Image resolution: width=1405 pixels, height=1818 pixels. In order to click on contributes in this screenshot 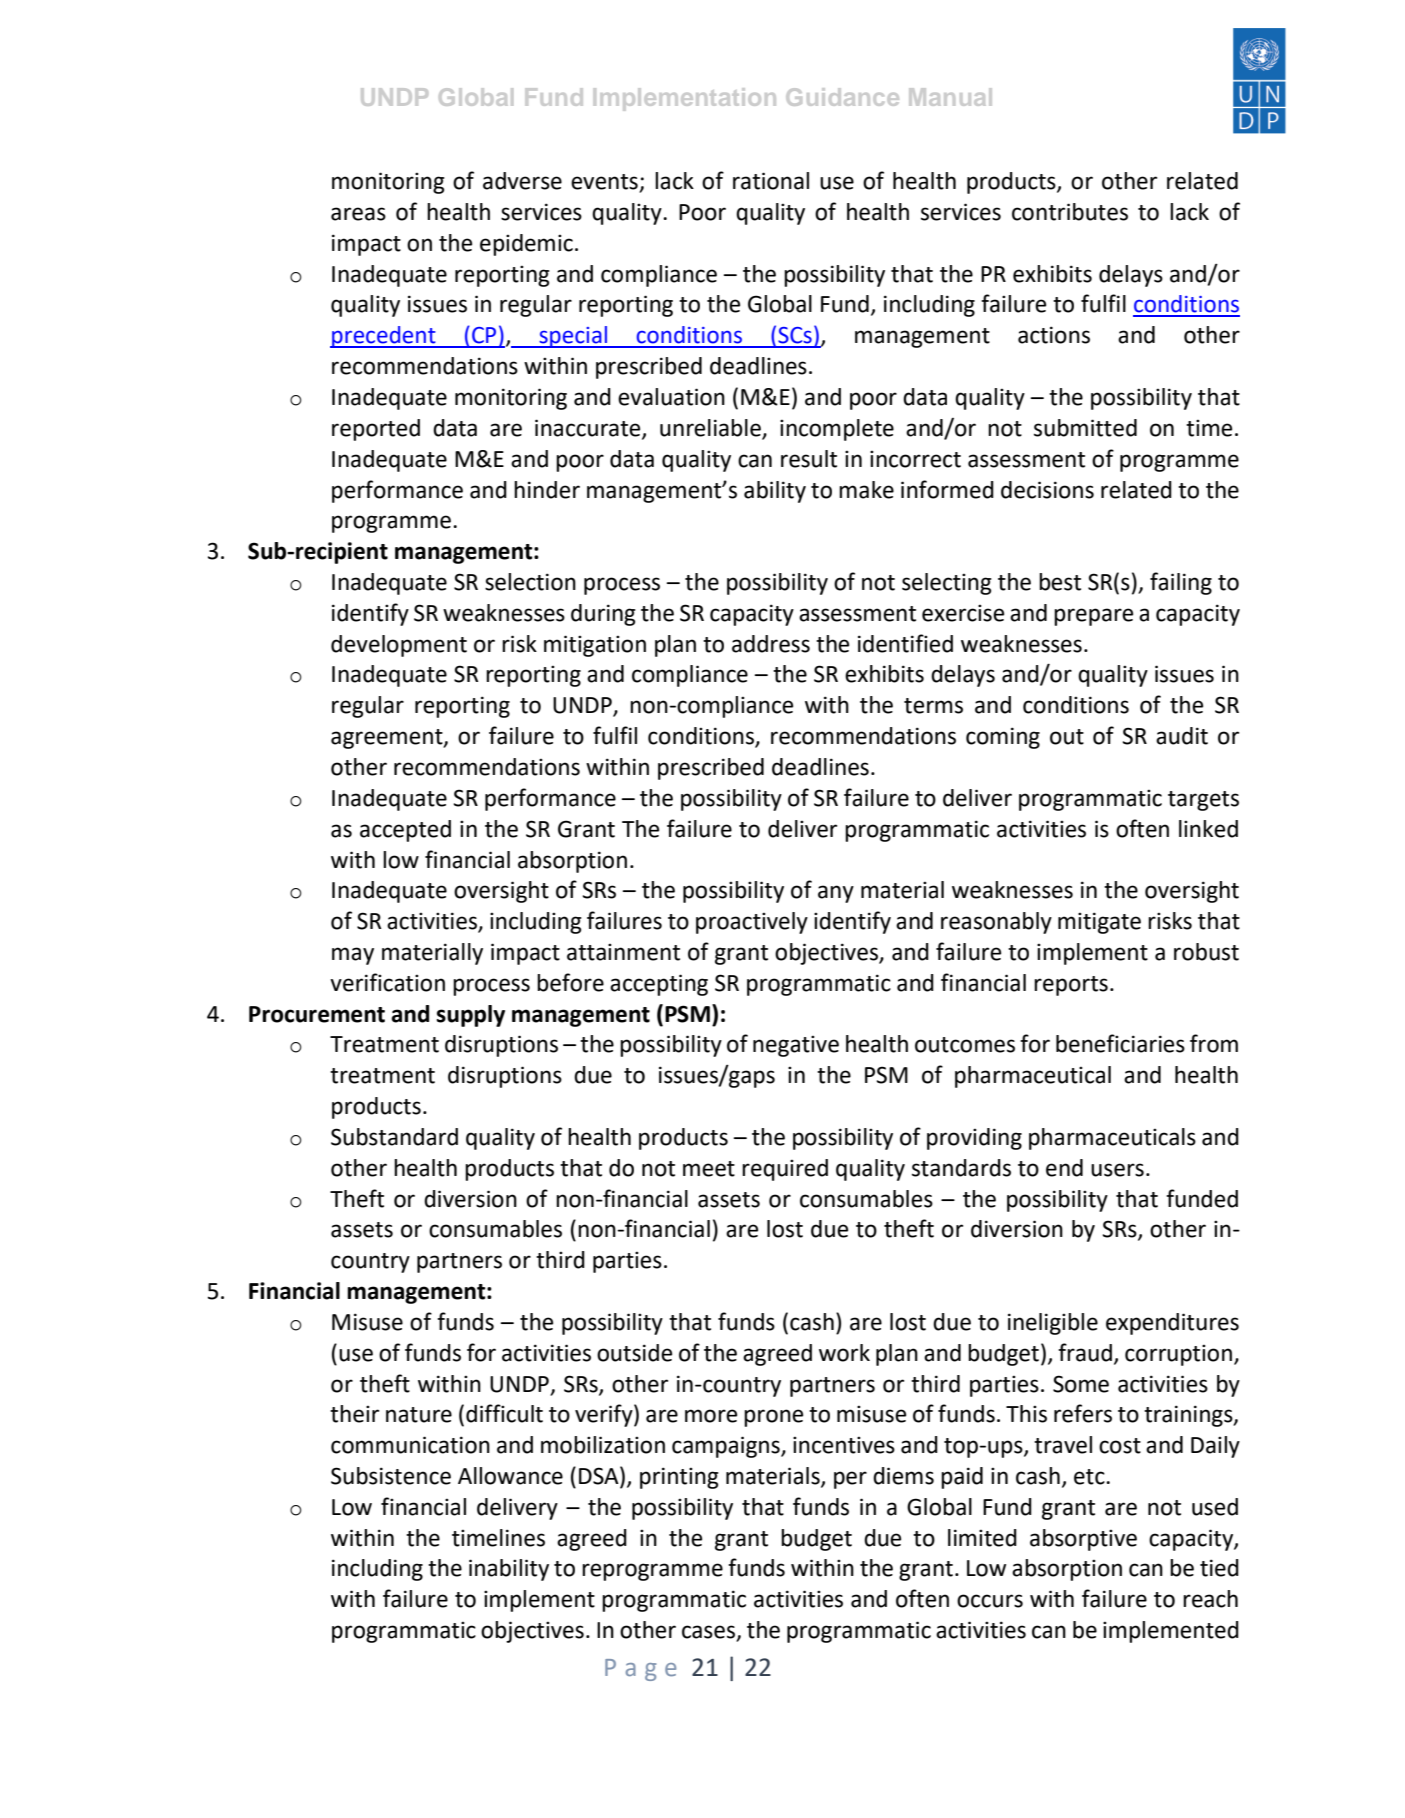, I will do `click(1070, 212)`.
